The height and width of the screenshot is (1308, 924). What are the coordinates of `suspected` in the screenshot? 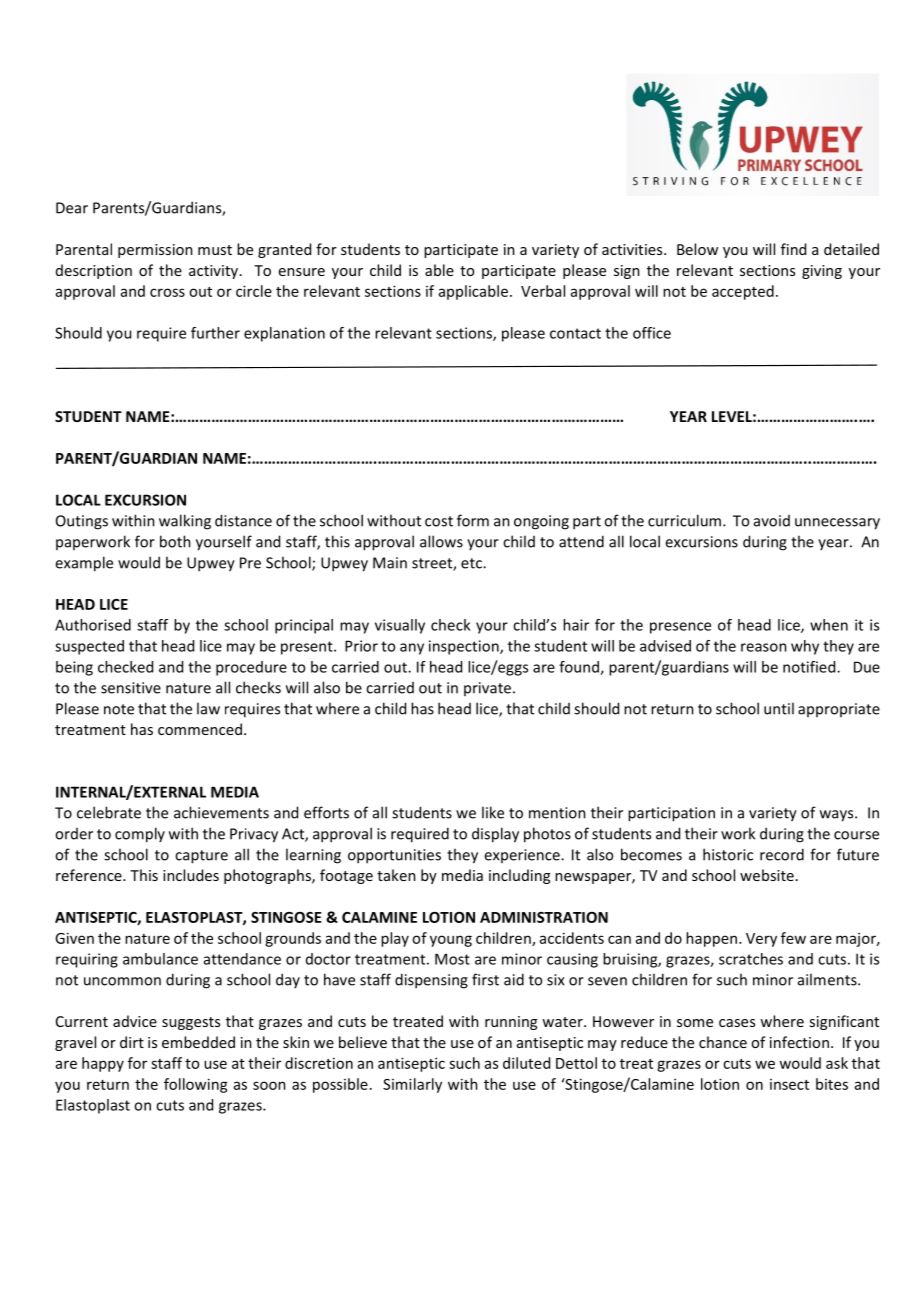 It's located at (89, 647).
